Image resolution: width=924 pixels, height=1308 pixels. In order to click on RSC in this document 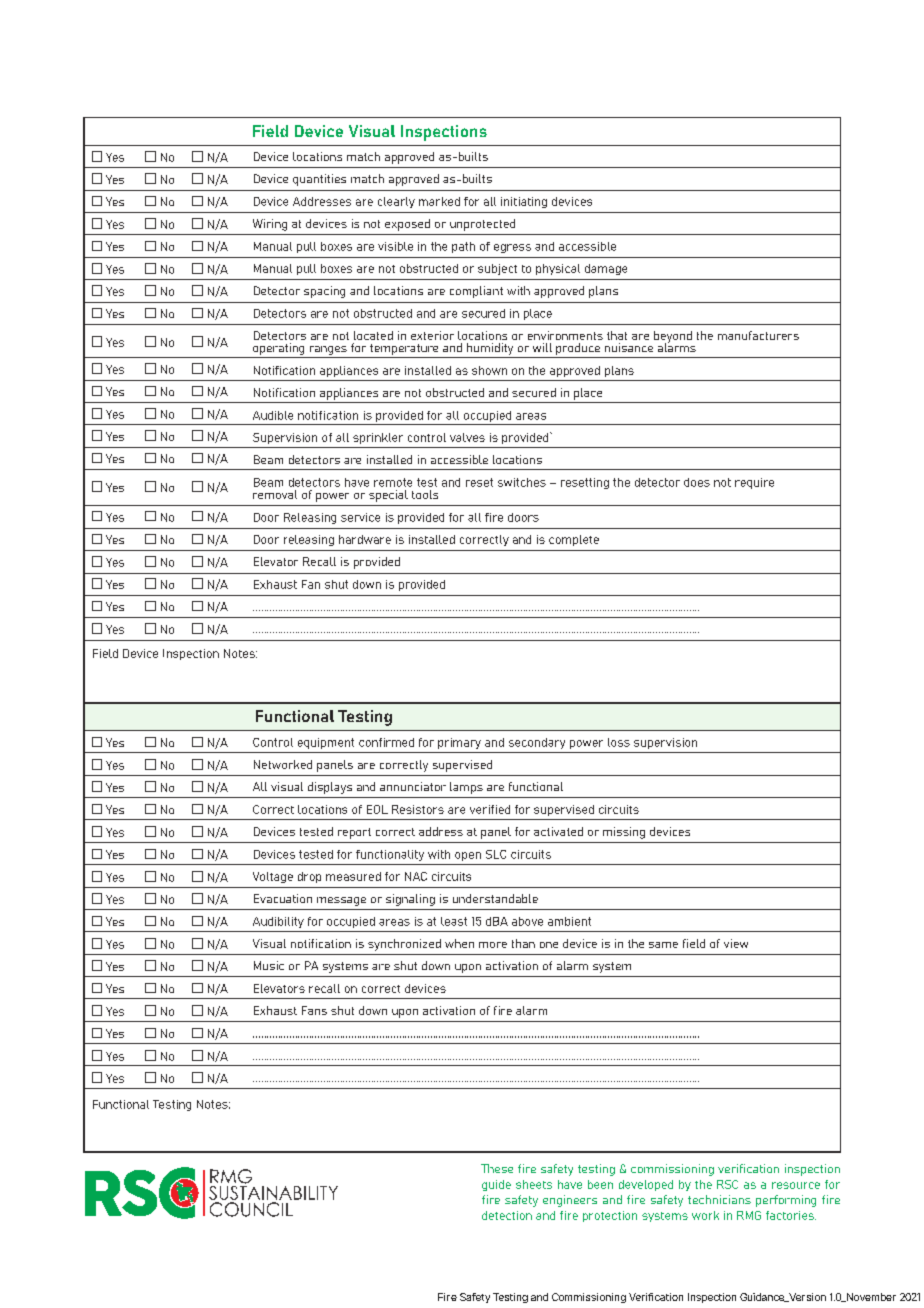, I will do `click(727, 1184)`.
